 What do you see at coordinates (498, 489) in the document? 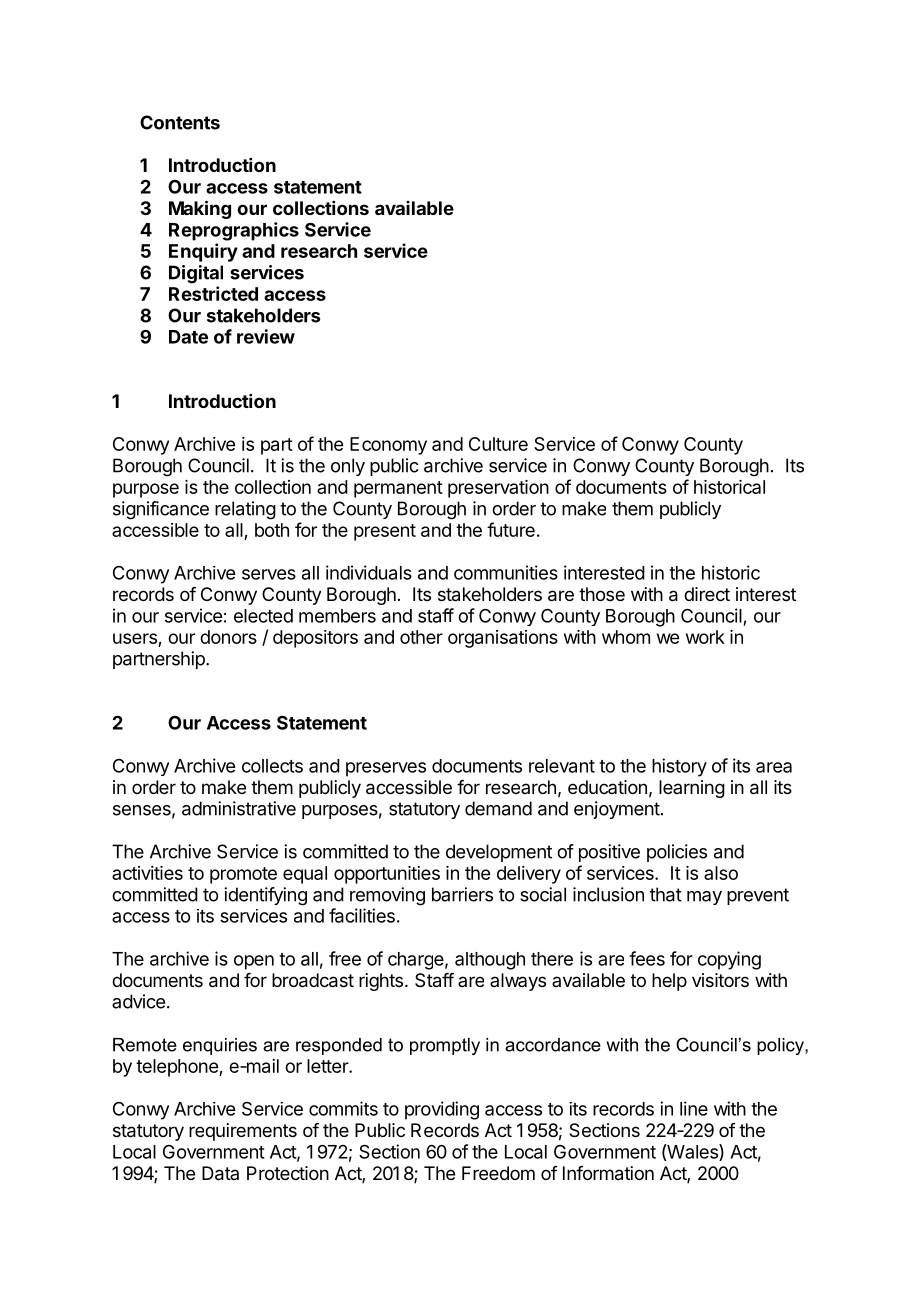
I see `preservation` at bounding box center [498, 489].
